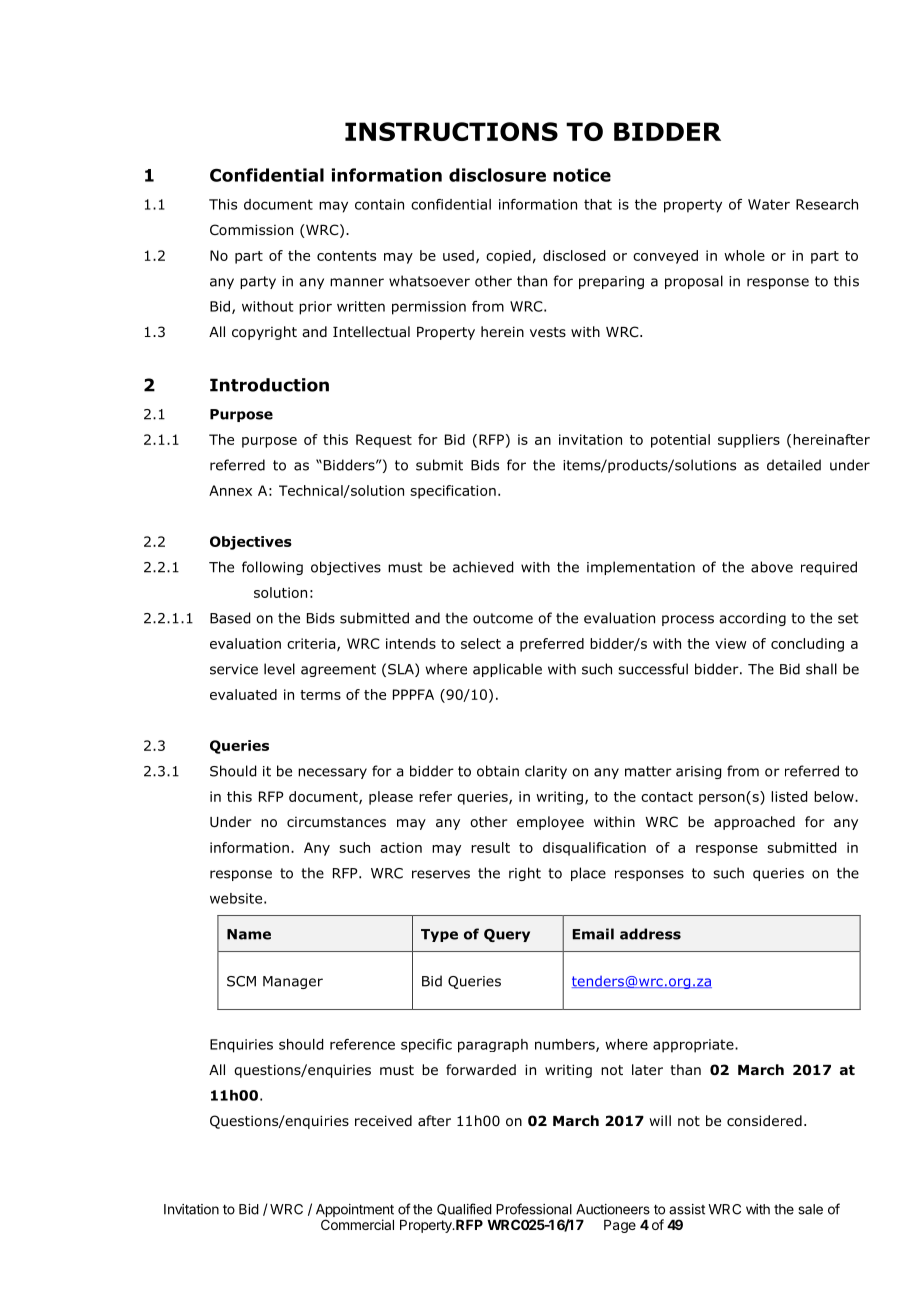  What do you see at coordinates (379, 204) in the page?
I see `contain` at bounding box center [379, 204].
